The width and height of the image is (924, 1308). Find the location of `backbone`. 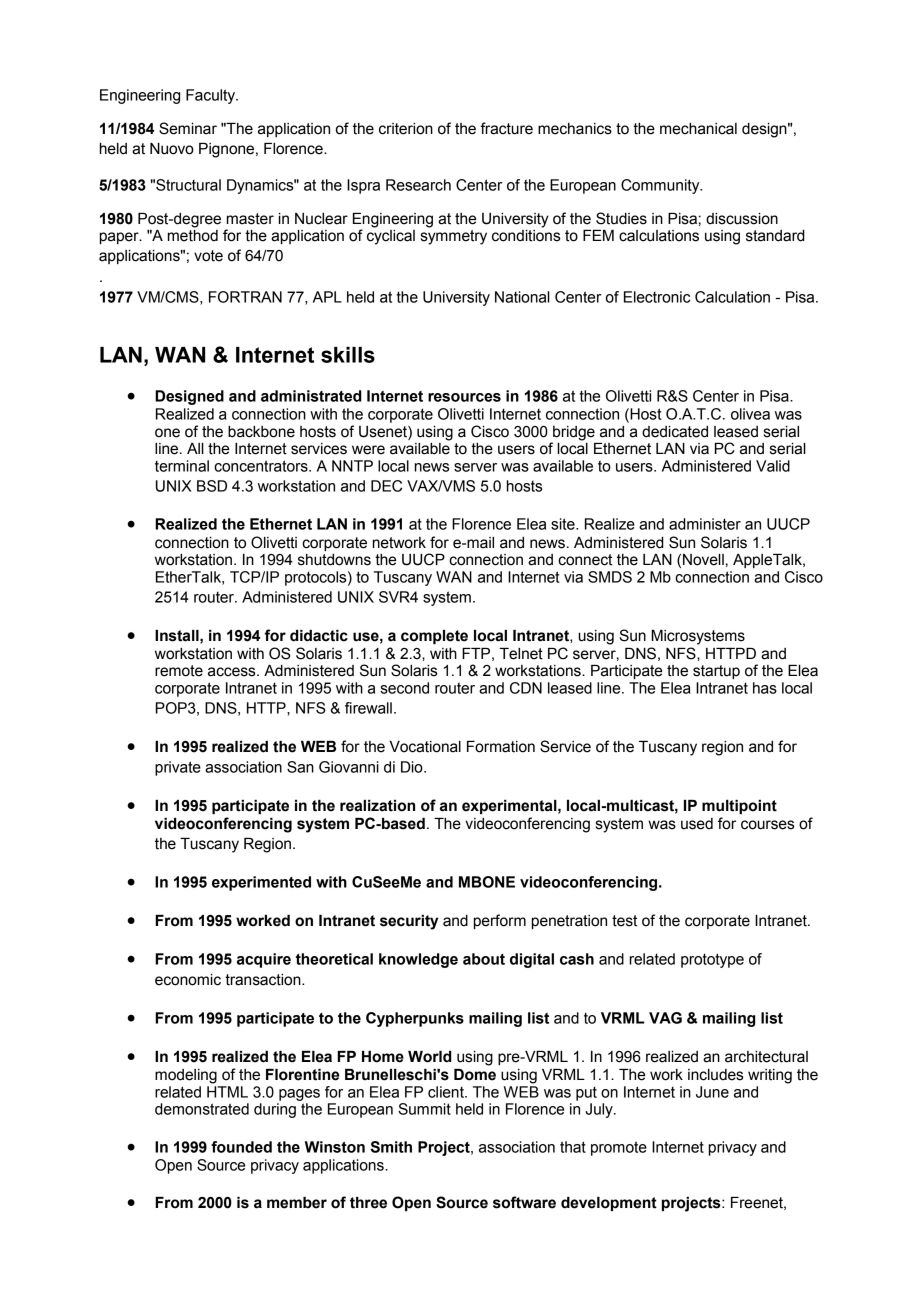

backbone is located at coordinates (261, 432).
